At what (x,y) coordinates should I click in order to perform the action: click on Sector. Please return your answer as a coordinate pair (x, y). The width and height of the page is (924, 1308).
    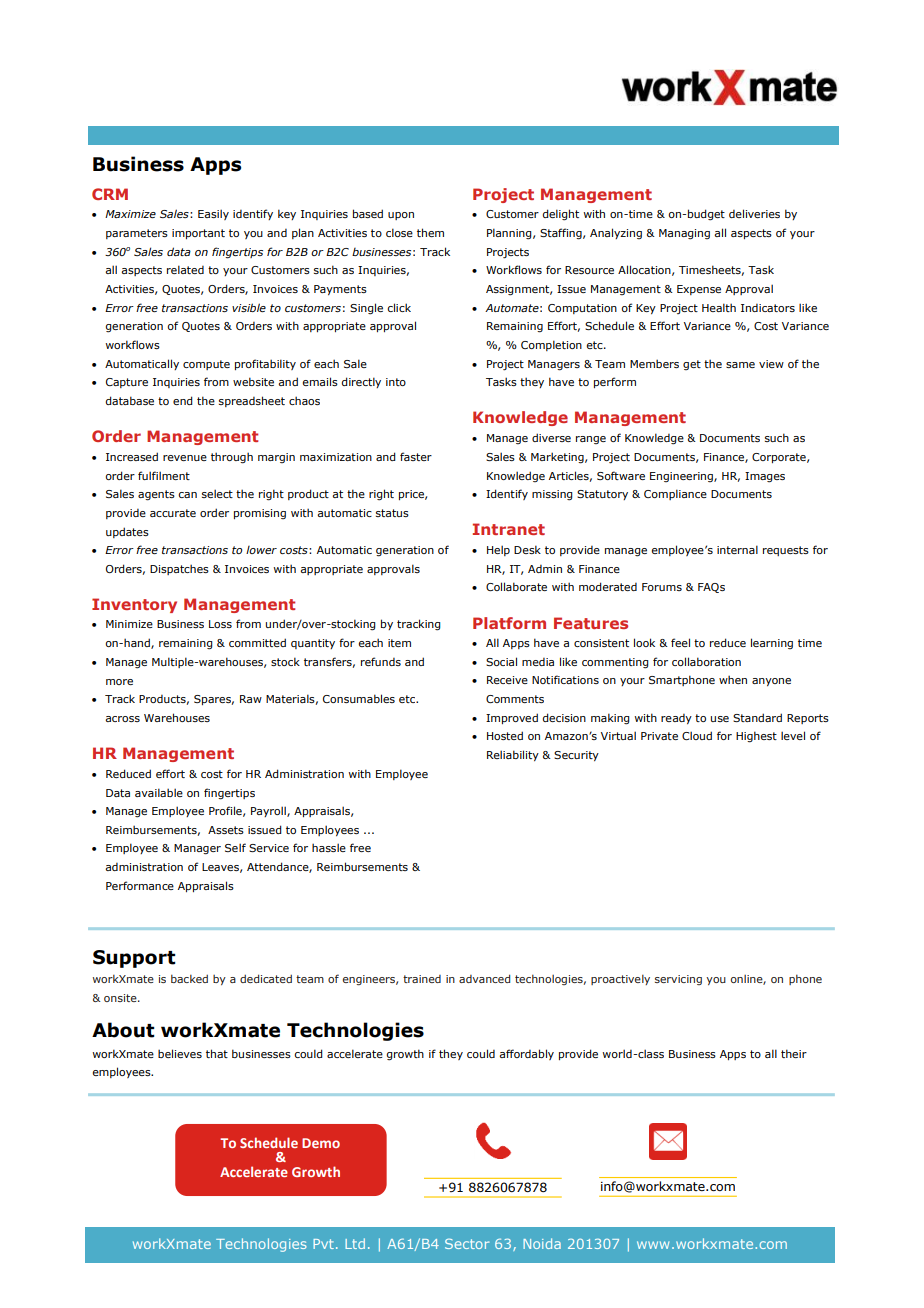
    Looking at the image, I should click on (467, 1243).
